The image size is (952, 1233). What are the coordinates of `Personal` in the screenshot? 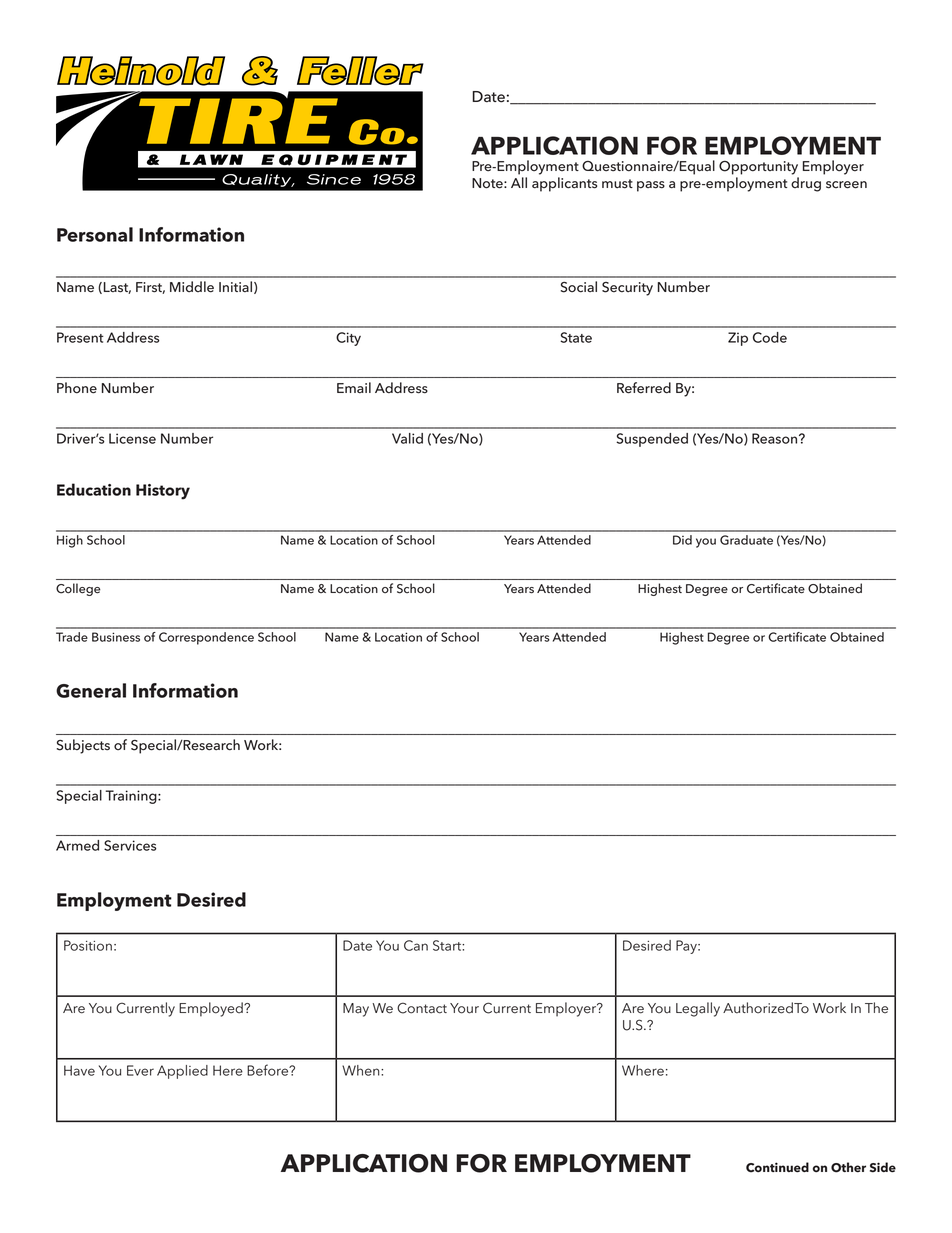 It's located at (95, 234).
